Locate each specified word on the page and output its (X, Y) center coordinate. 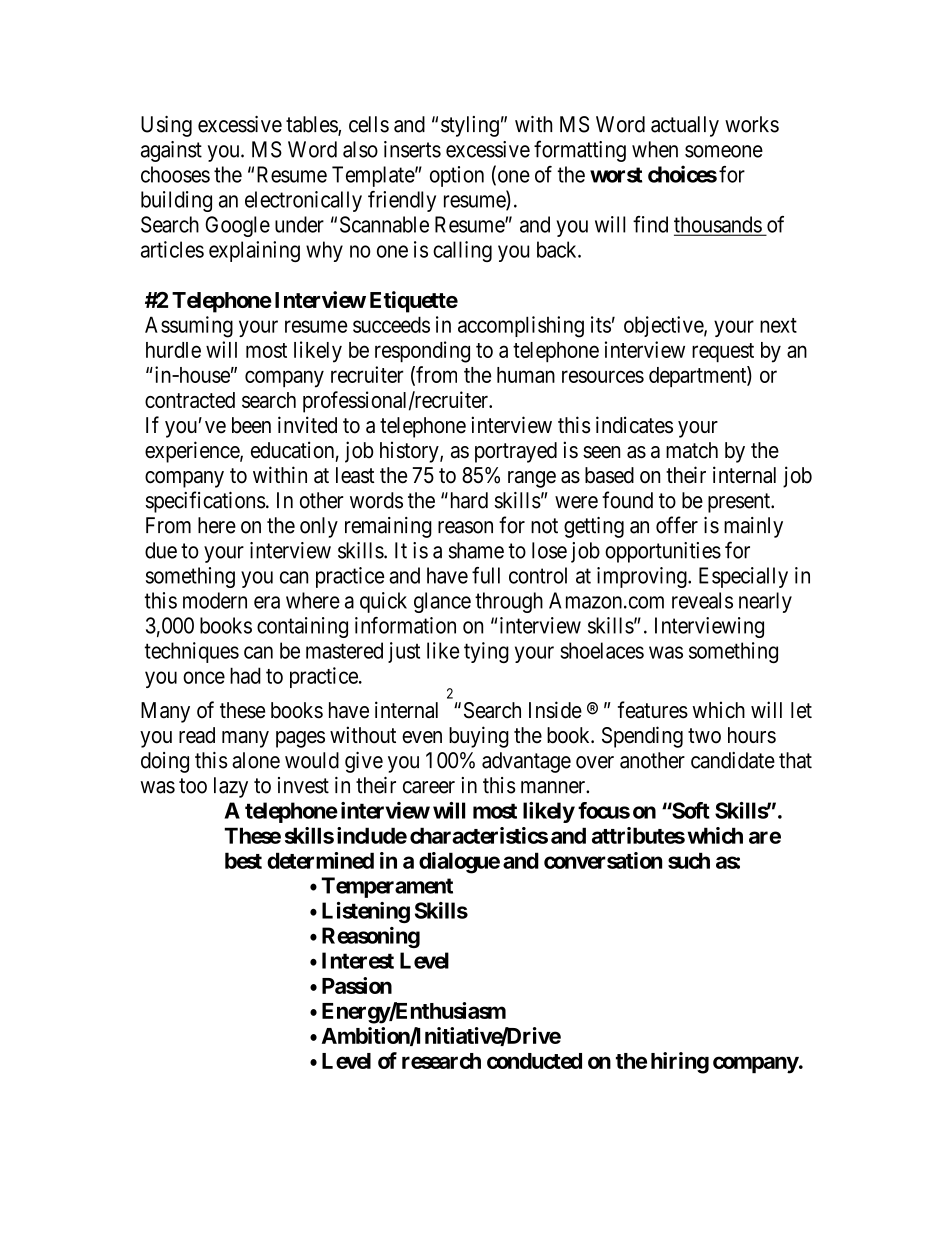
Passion (357, 985)
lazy (231, 787)
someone (724, 151)
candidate (733, 760)
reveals (702, 600)
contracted (190, 400)
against (171, 151)
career (429, 787)
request (723, 353)
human (526, 375)
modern (215, 600)
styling (470, 126)
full (486, 575)
